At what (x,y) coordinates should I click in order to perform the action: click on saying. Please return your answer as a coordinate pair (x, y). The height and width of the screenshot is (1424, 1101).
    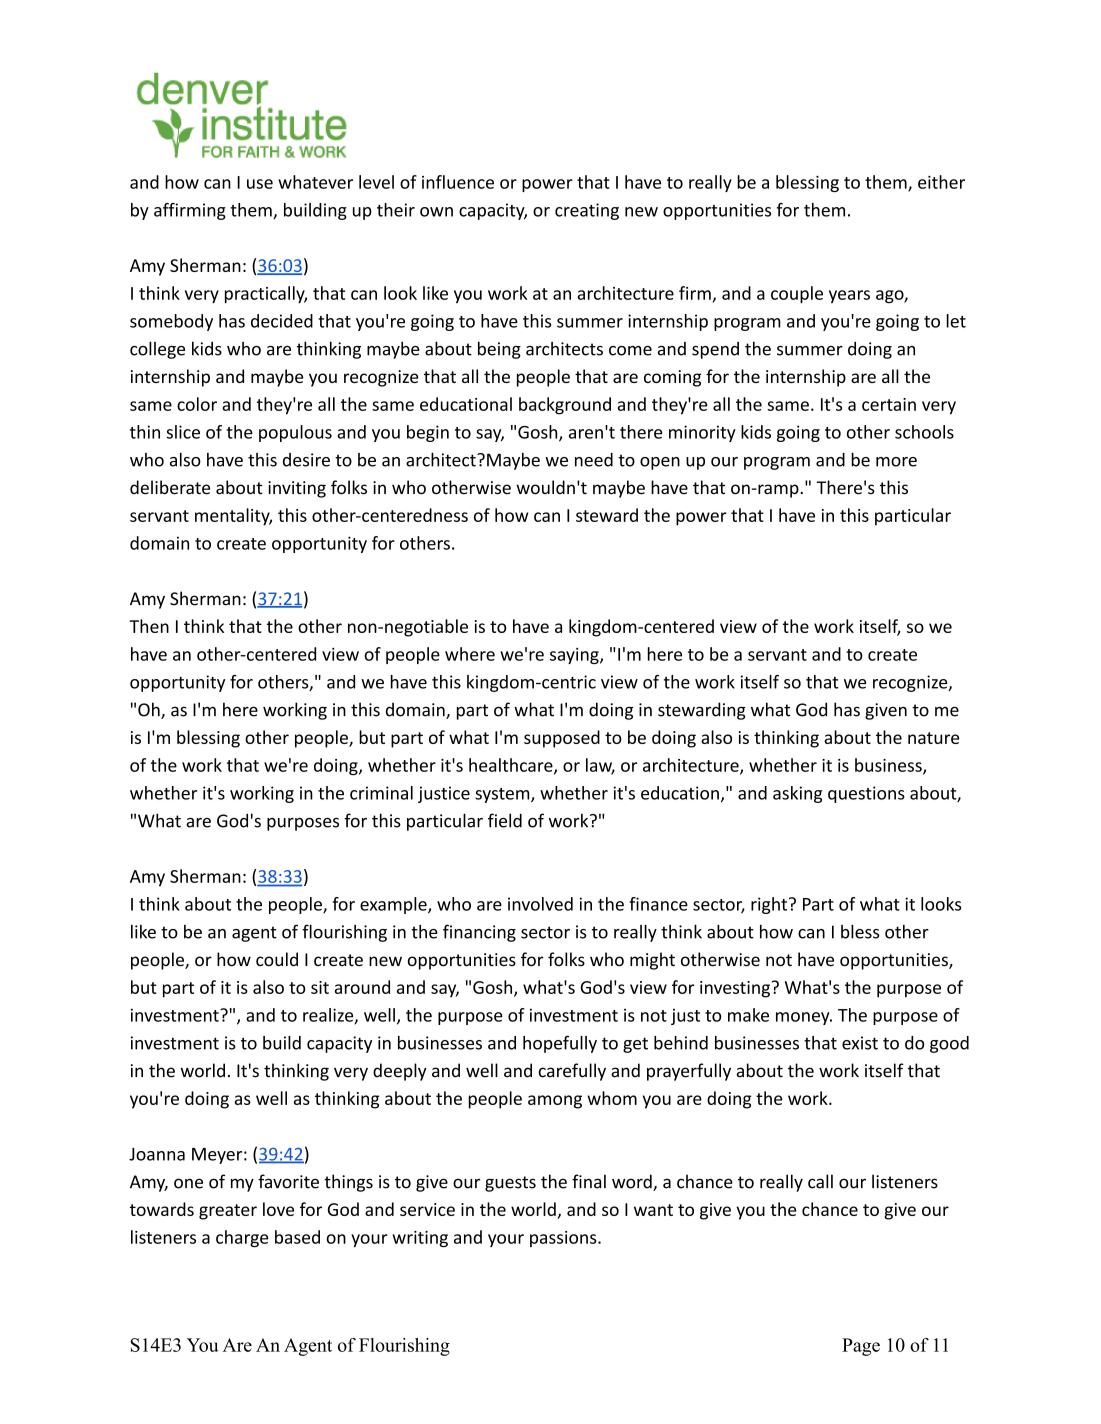
    Looking at the image, I should click on (575, 656).
